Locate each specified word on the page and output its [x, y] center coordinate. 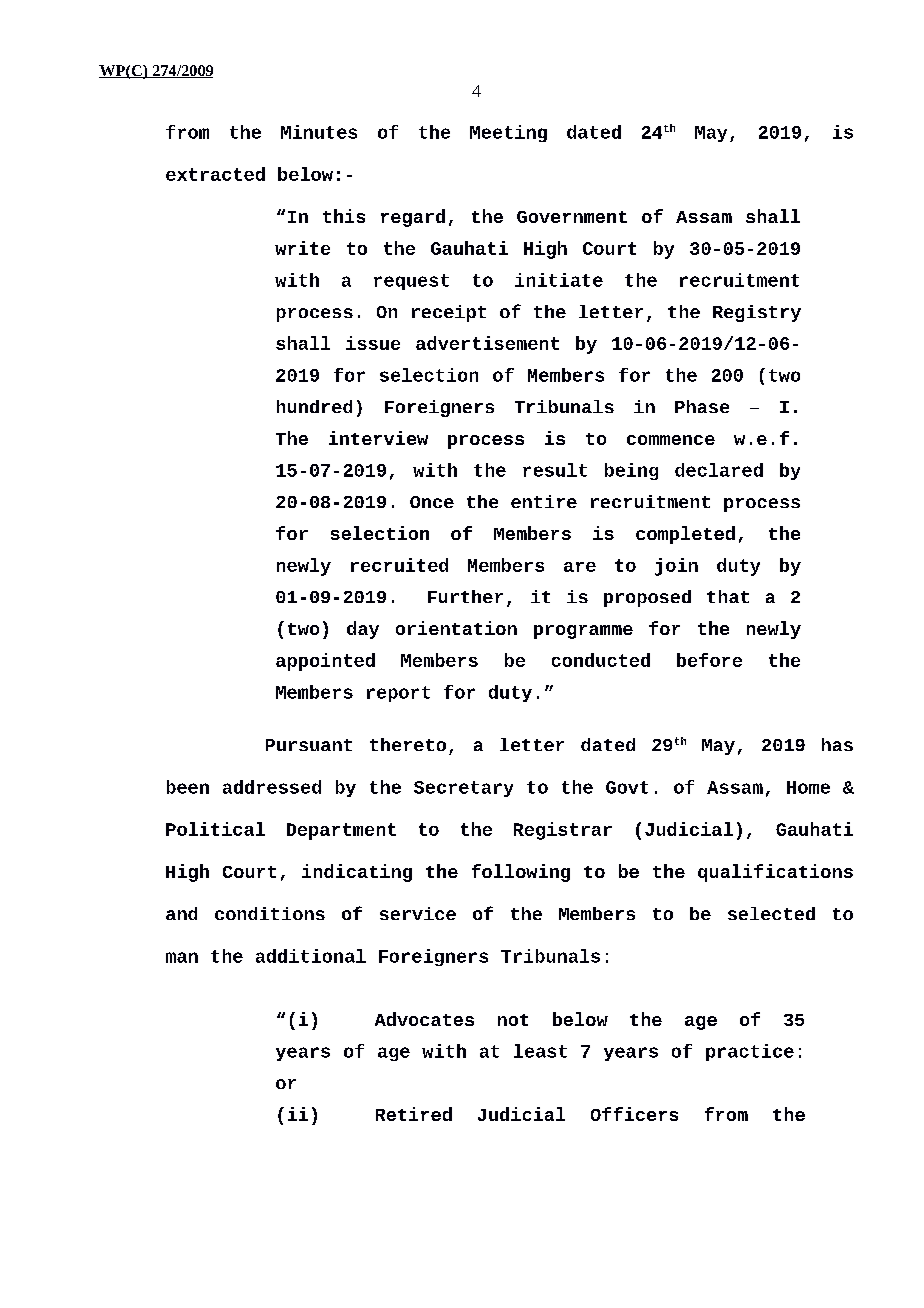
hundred [314, 406]
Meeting [508, 133]
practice [750, 1052]
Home [808, 787]
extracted [215, 174]
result [555, 470]
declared [719, 470]
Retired [414, 1114]
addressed [272, 787]
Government [572, 217]
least [540, 1051]
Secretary [463, 789]
